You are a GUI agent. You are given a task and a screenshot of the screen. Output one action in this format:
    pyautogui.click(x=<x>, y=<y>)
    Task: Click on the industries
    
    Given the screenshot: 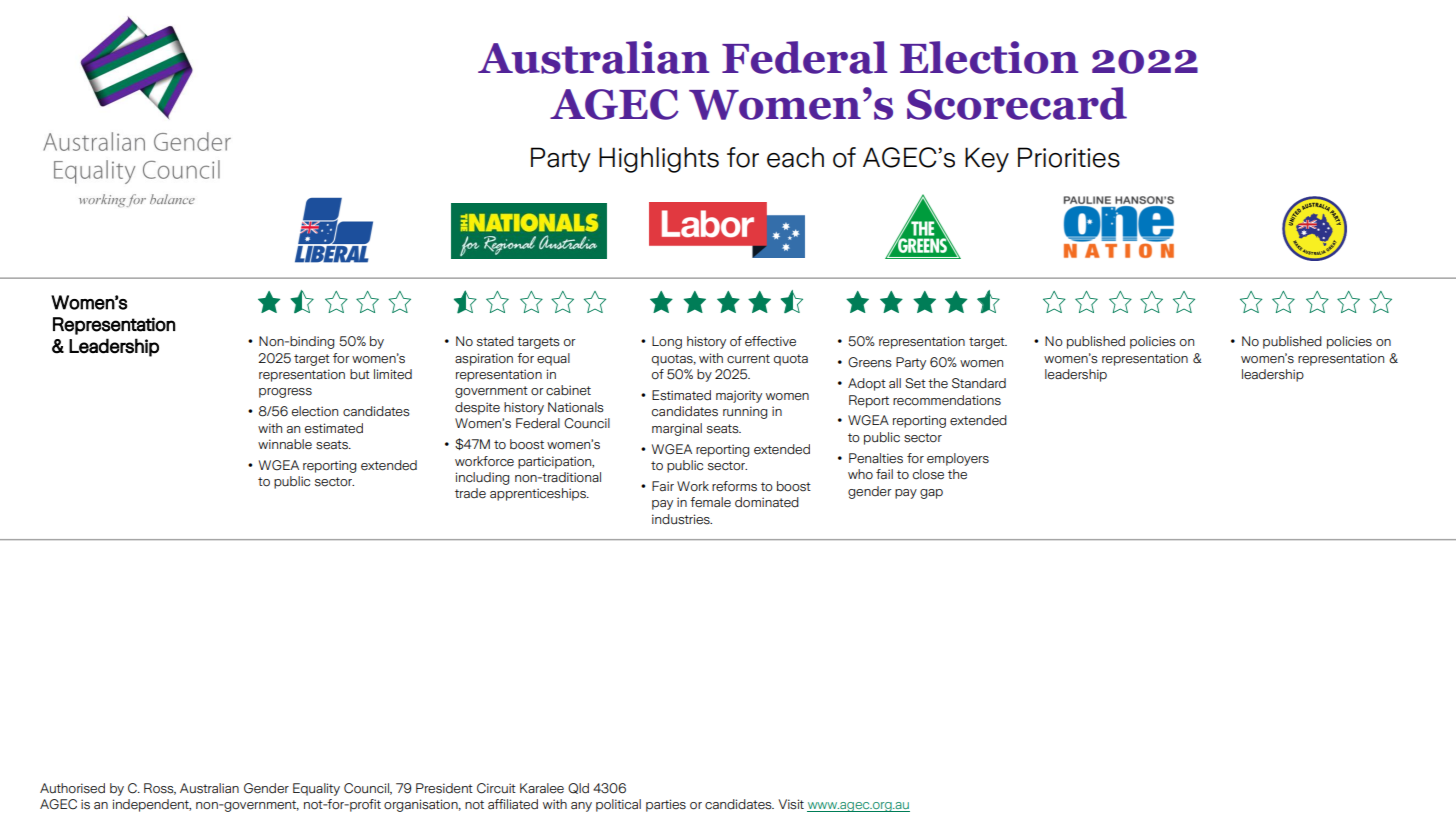 What is the action you would take?
    pyautogui.click(x=682, y=519)
